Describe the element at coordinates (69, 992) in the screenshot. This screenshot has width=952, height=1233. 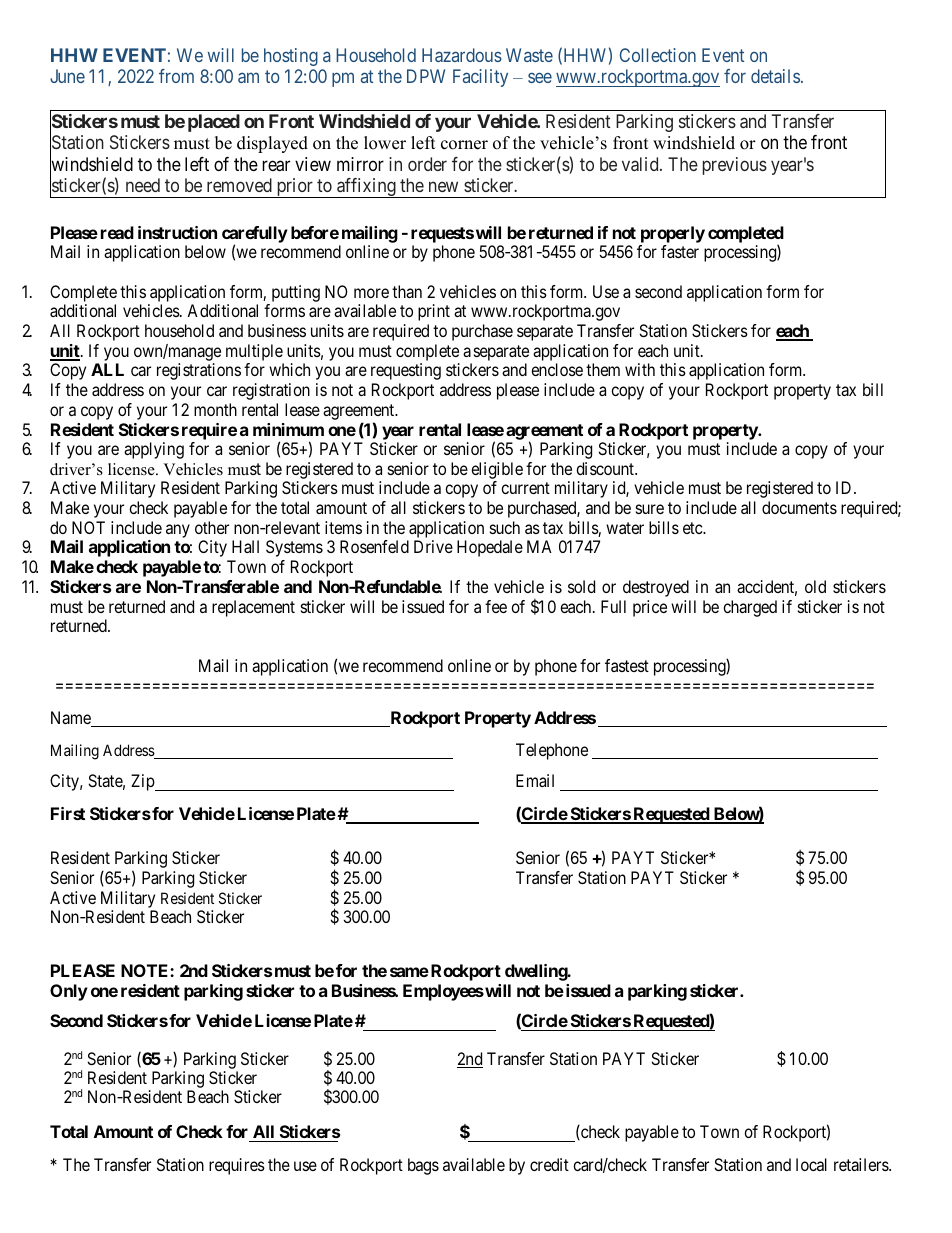
I see `Only` at that location.
